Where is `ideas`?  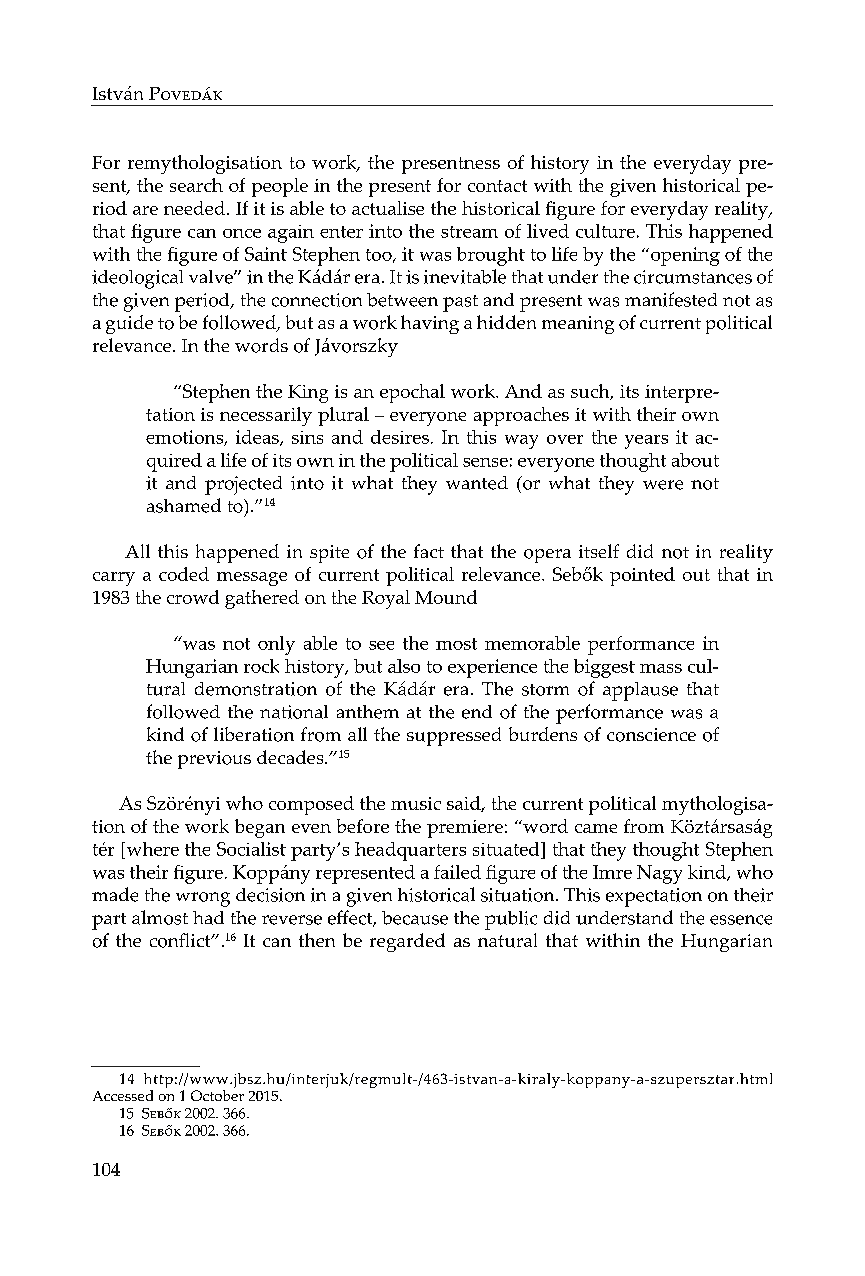
ideas is located at coordinates (258, 438).
